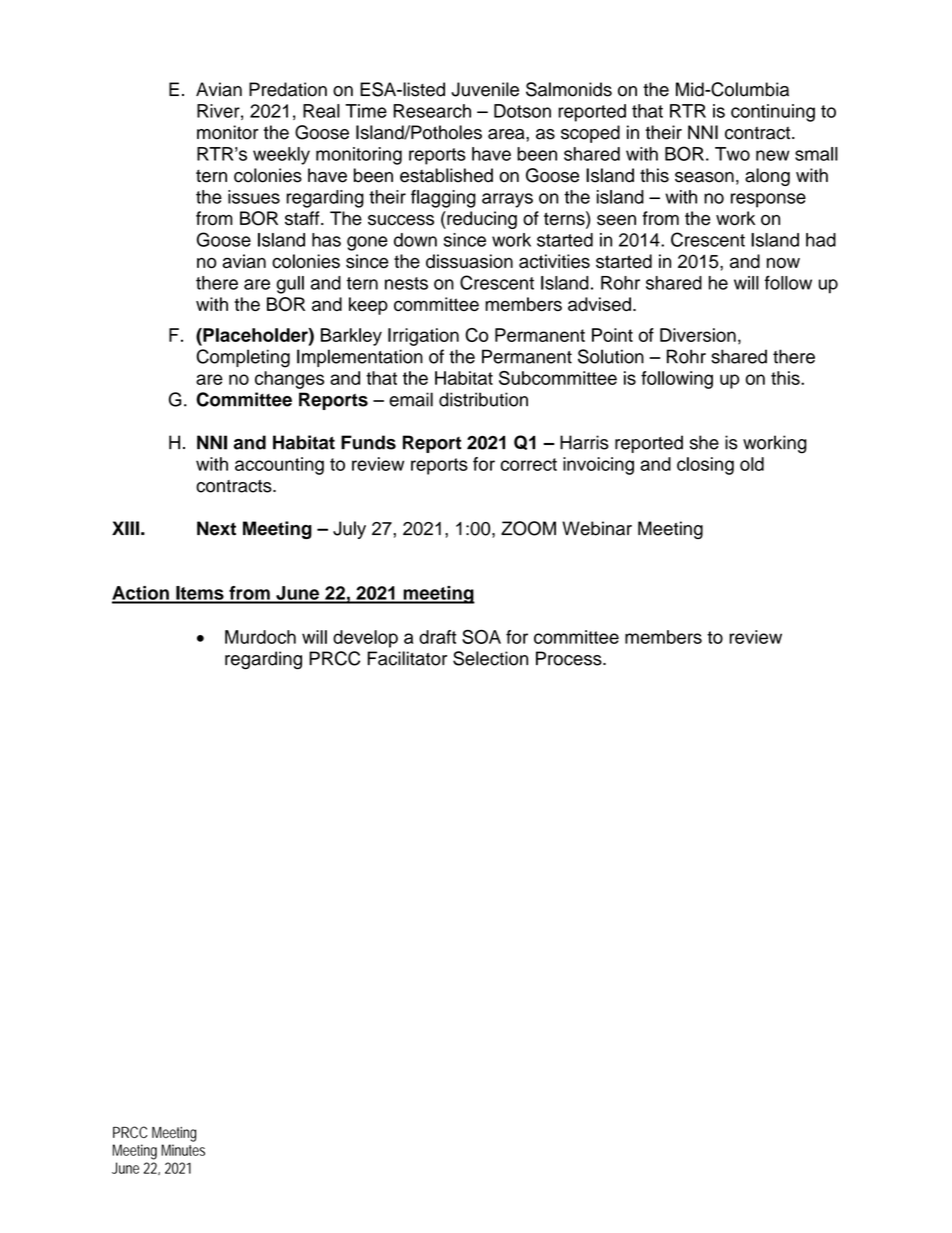  What do you see at coordinates (260, 637) in the screenshot?
I see `Murdoch` at bounding box center [260, 637].
